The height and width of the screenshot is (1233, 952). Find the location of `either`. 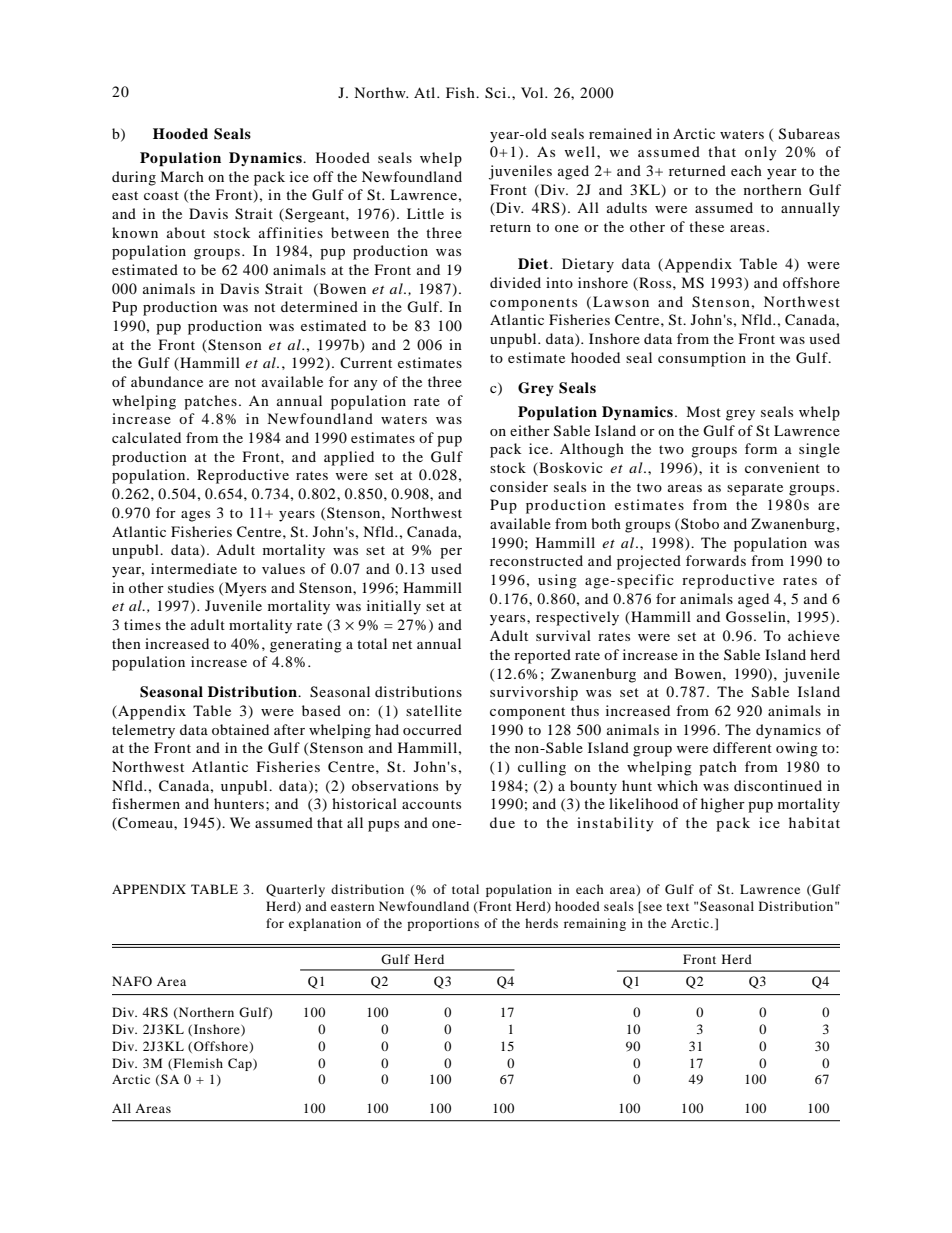

either is located at coordinates (530, 430).
